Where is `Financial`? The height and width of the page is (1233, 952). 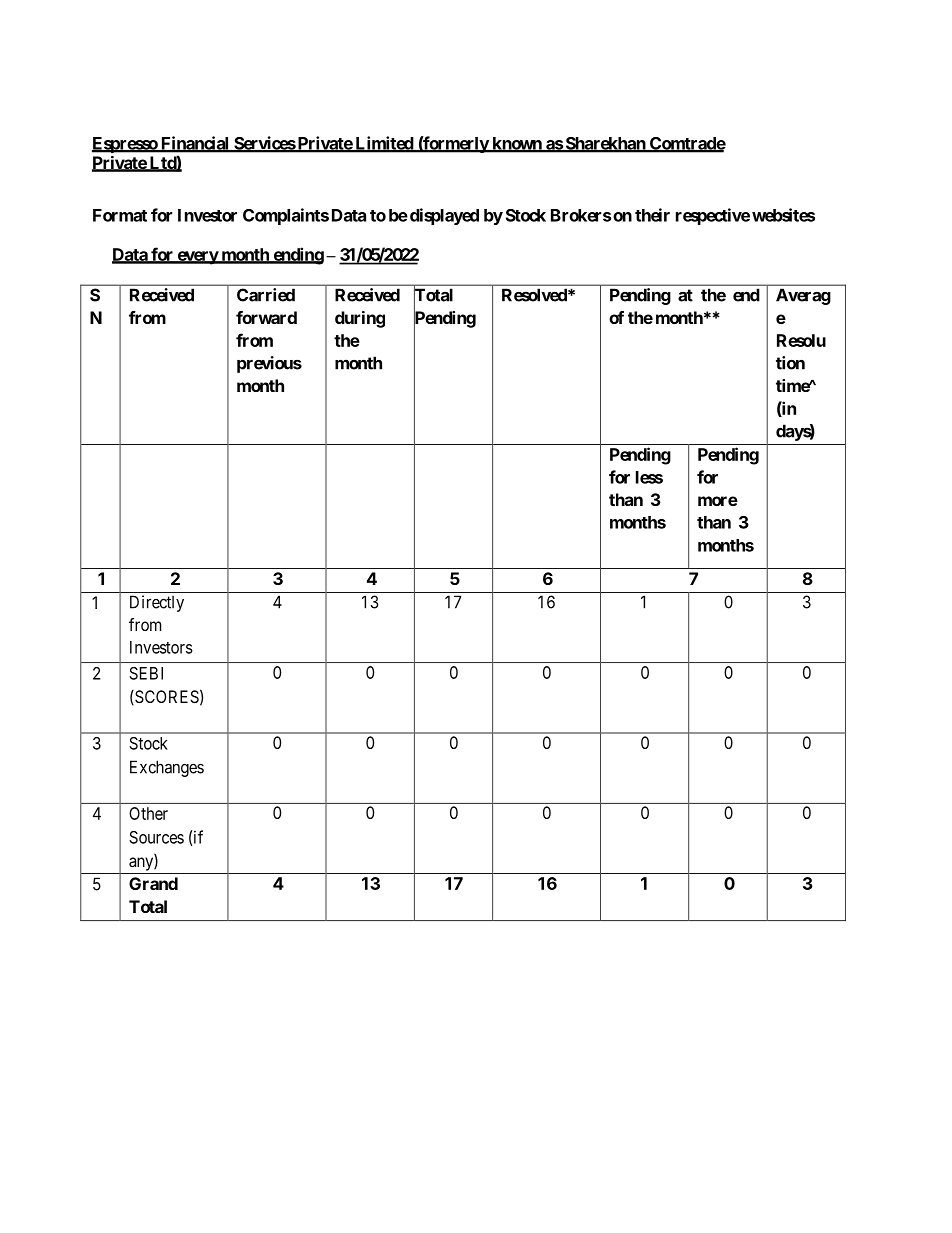
Financial is located at coordinates (195, 144).
